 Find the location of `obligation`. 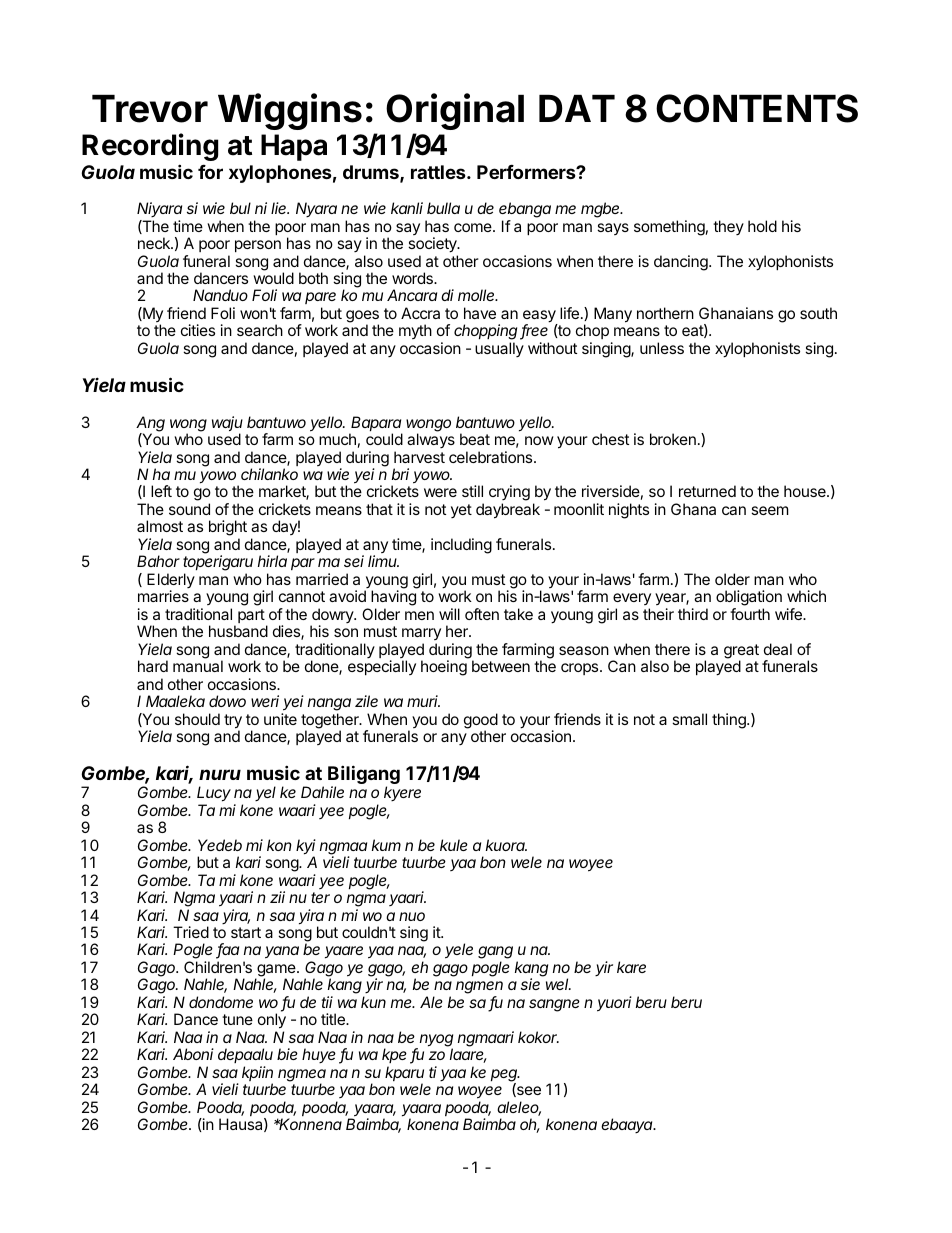

obligation is located at coordinates (749, 599).
